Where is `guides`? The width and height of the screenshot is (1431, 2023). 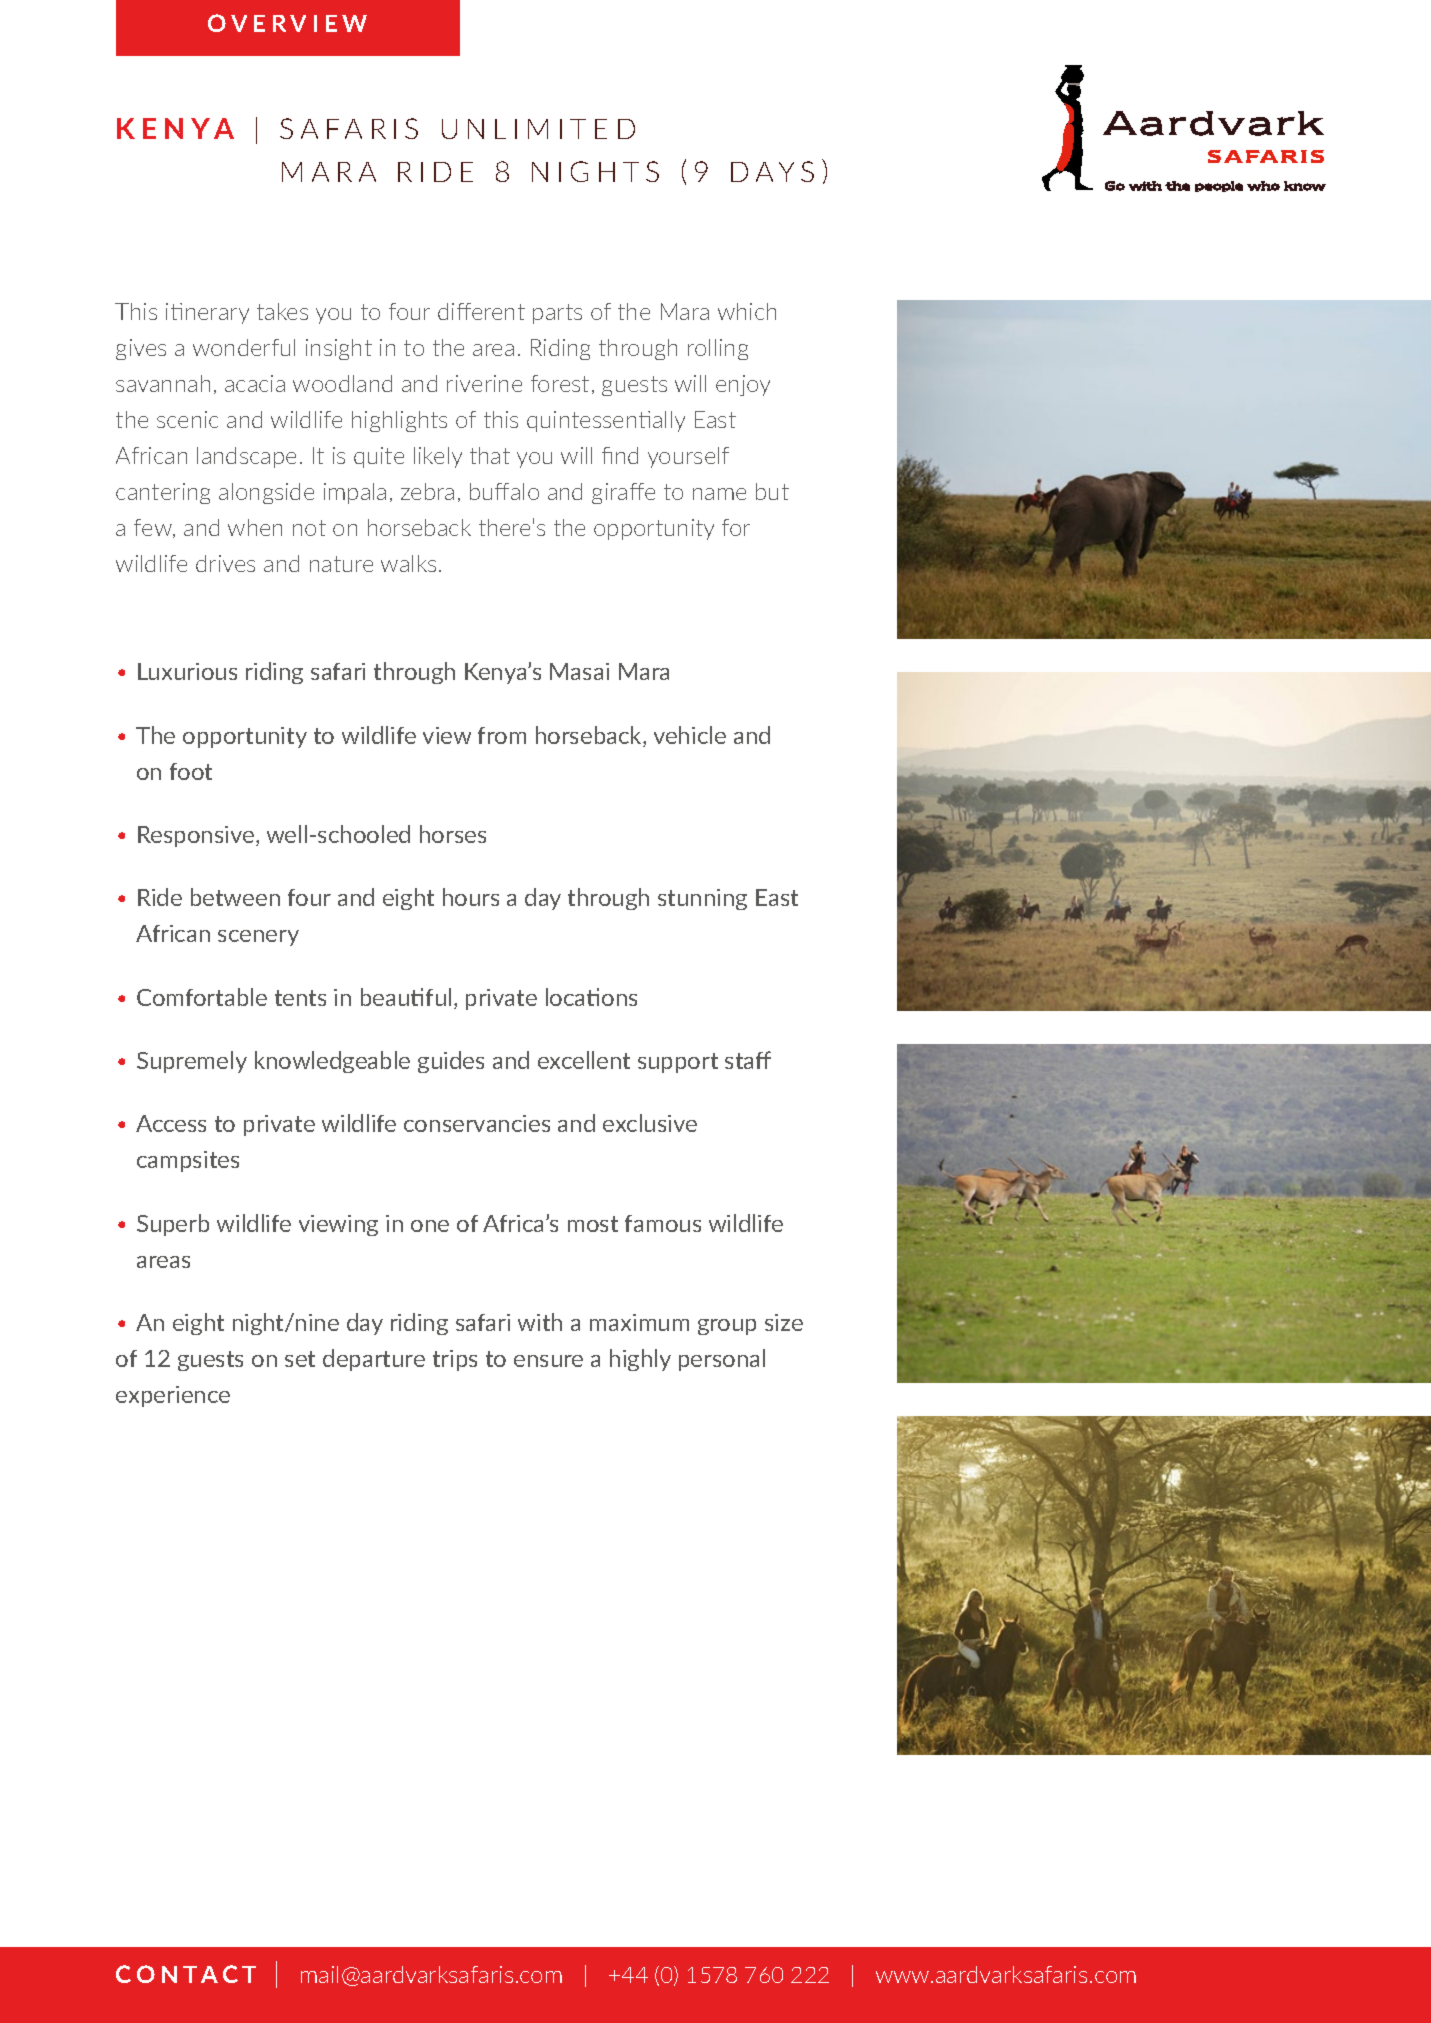 guides is located at coordinates (451, 1062).
